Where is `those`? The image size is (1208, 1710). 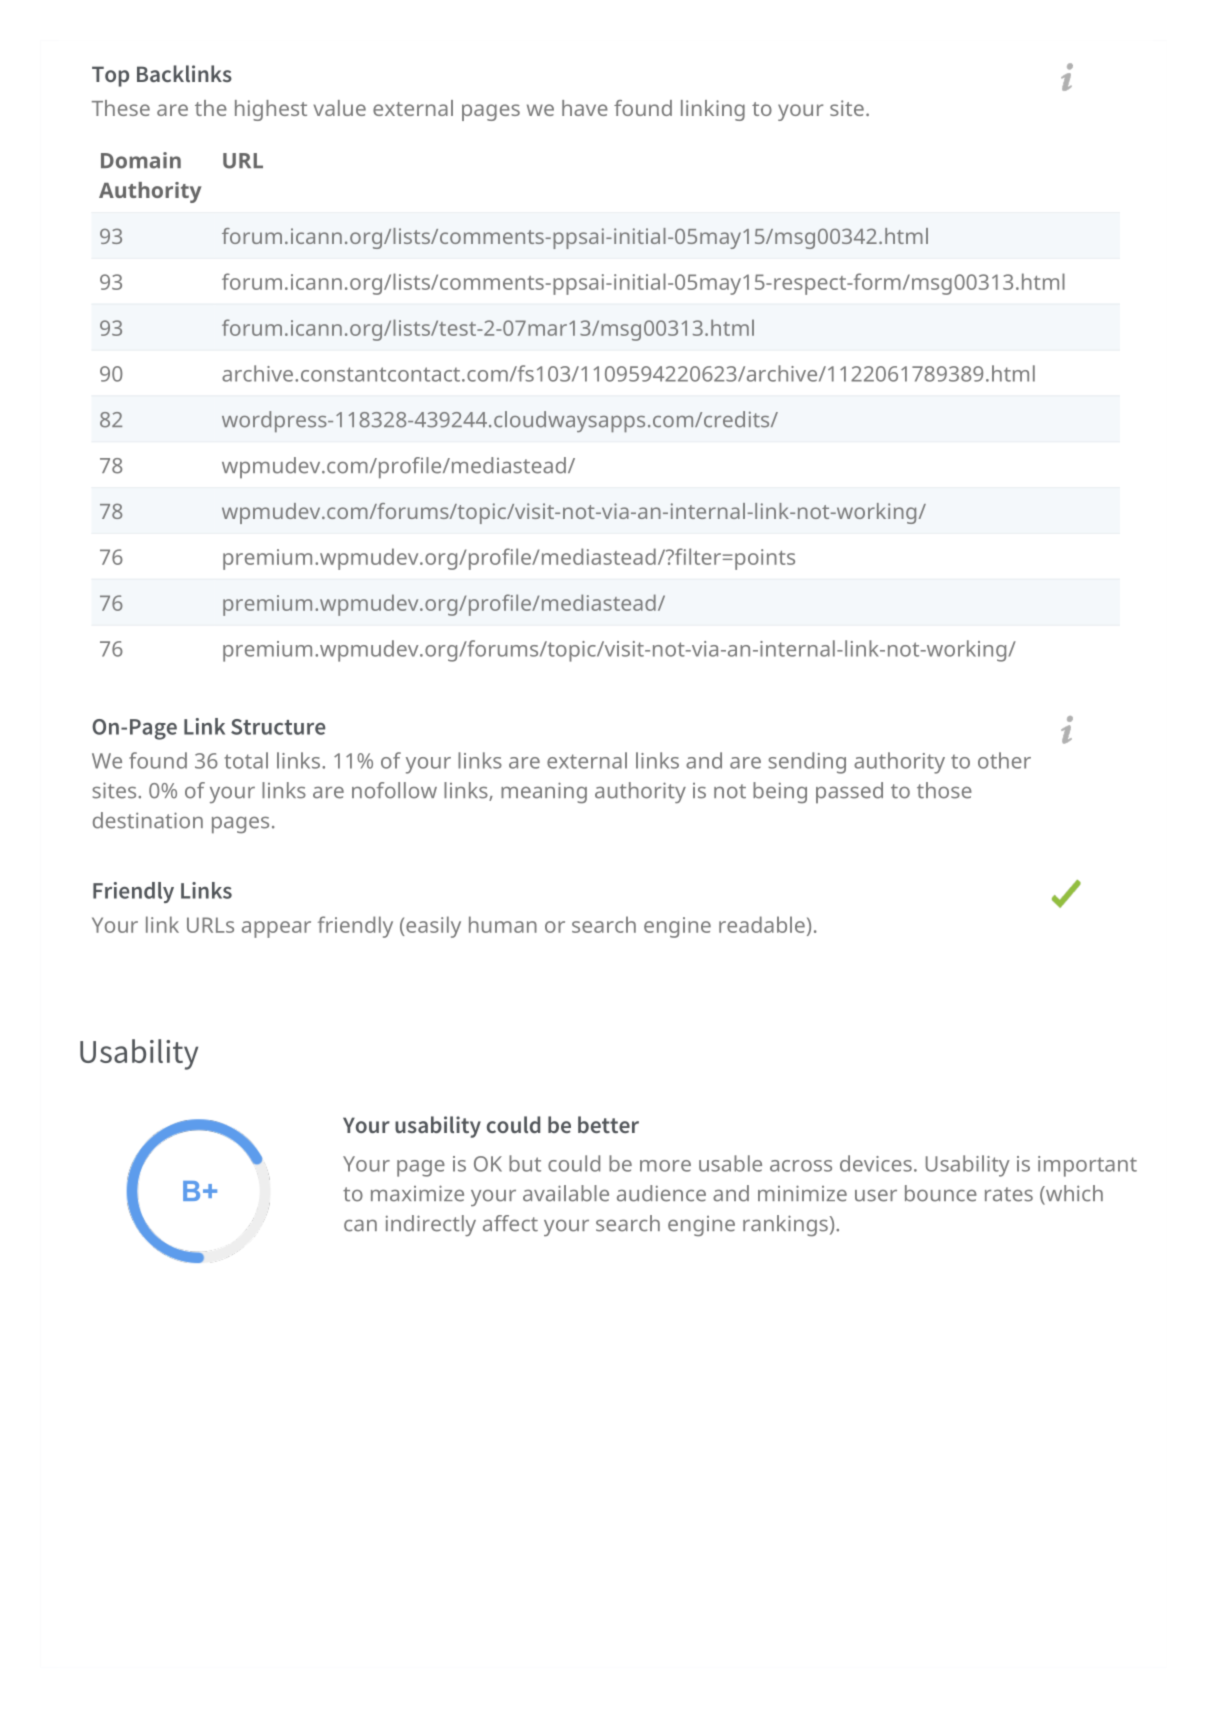 those is located at coordinates (944, 790).
